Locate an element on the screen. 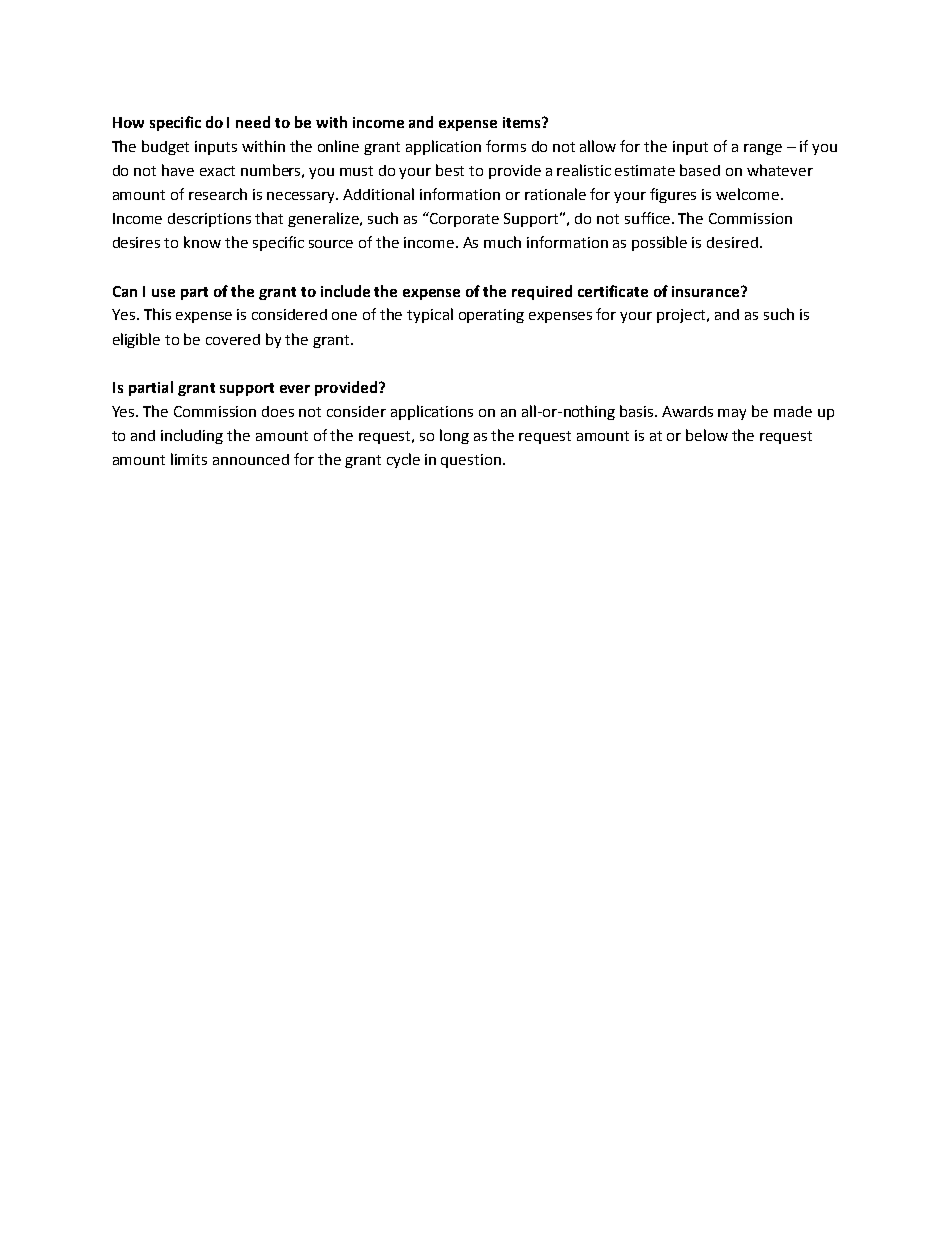 This screenshot has height=1233, width=952. desired is located at coordinates (732, 242).
